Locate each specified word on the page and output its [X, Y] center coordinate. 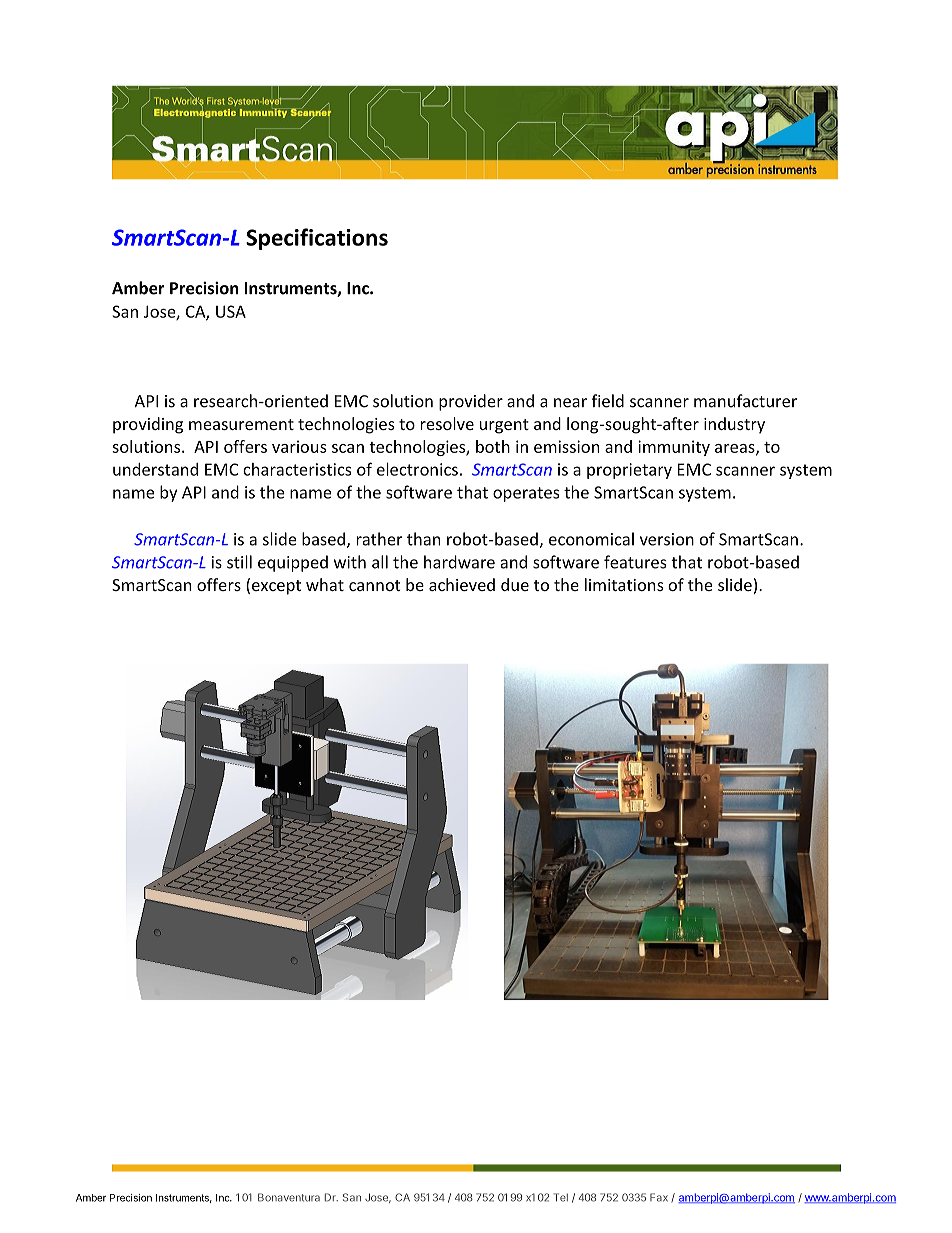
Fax [659, 1197]
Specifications [317, 239]
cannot [375, 585]
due [515, 584]
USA [231, 311]
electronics [417, 469]
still [239, 562]
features [635, 562]
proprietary [629, 471]
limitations [624, 584]
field [608, 401]
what [325, 584]
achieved [462, 584]
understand [155, 469]
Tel [561, 1197]
